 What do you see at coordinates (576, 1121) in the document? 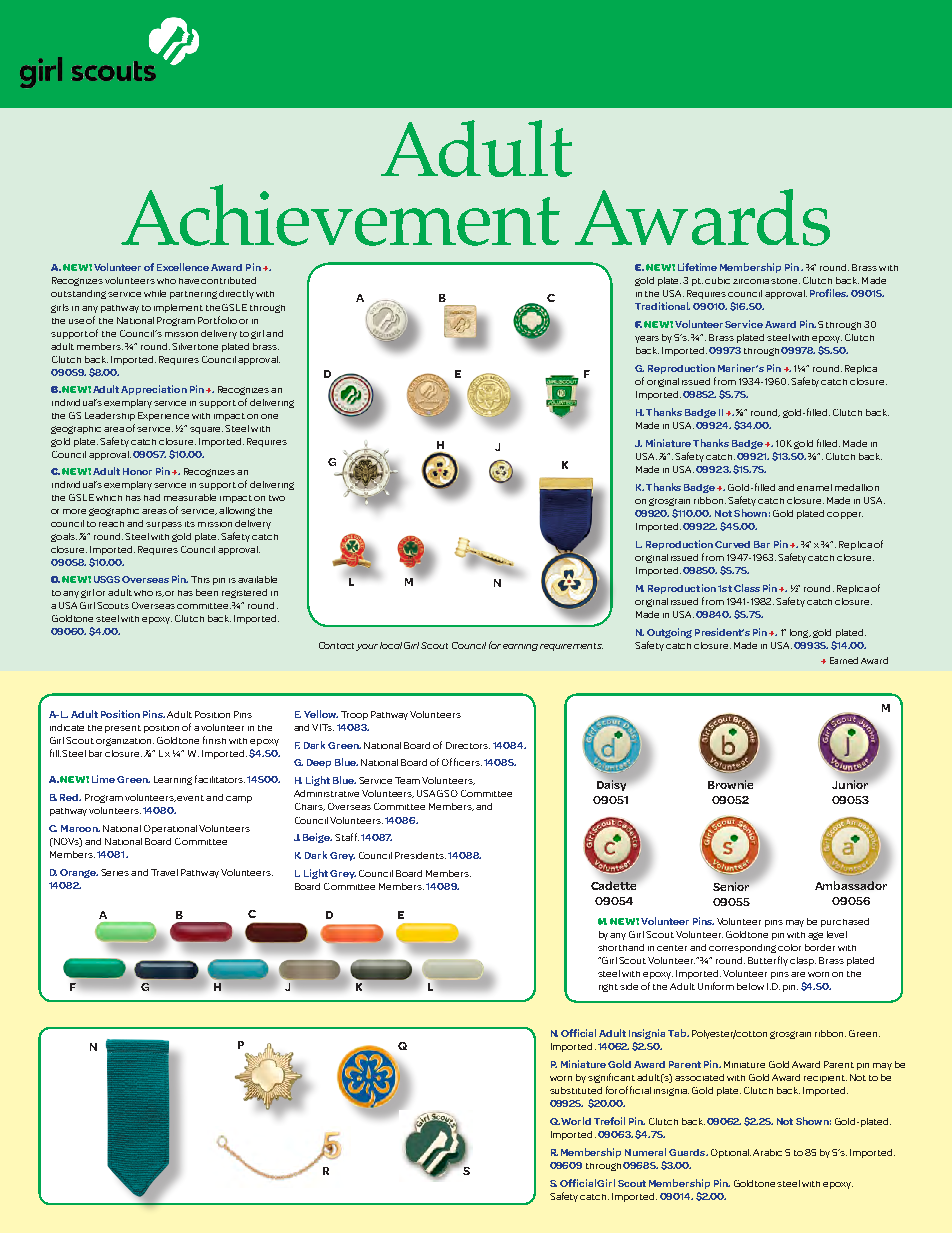
I see `World` at bounding box center [576, 1121].
